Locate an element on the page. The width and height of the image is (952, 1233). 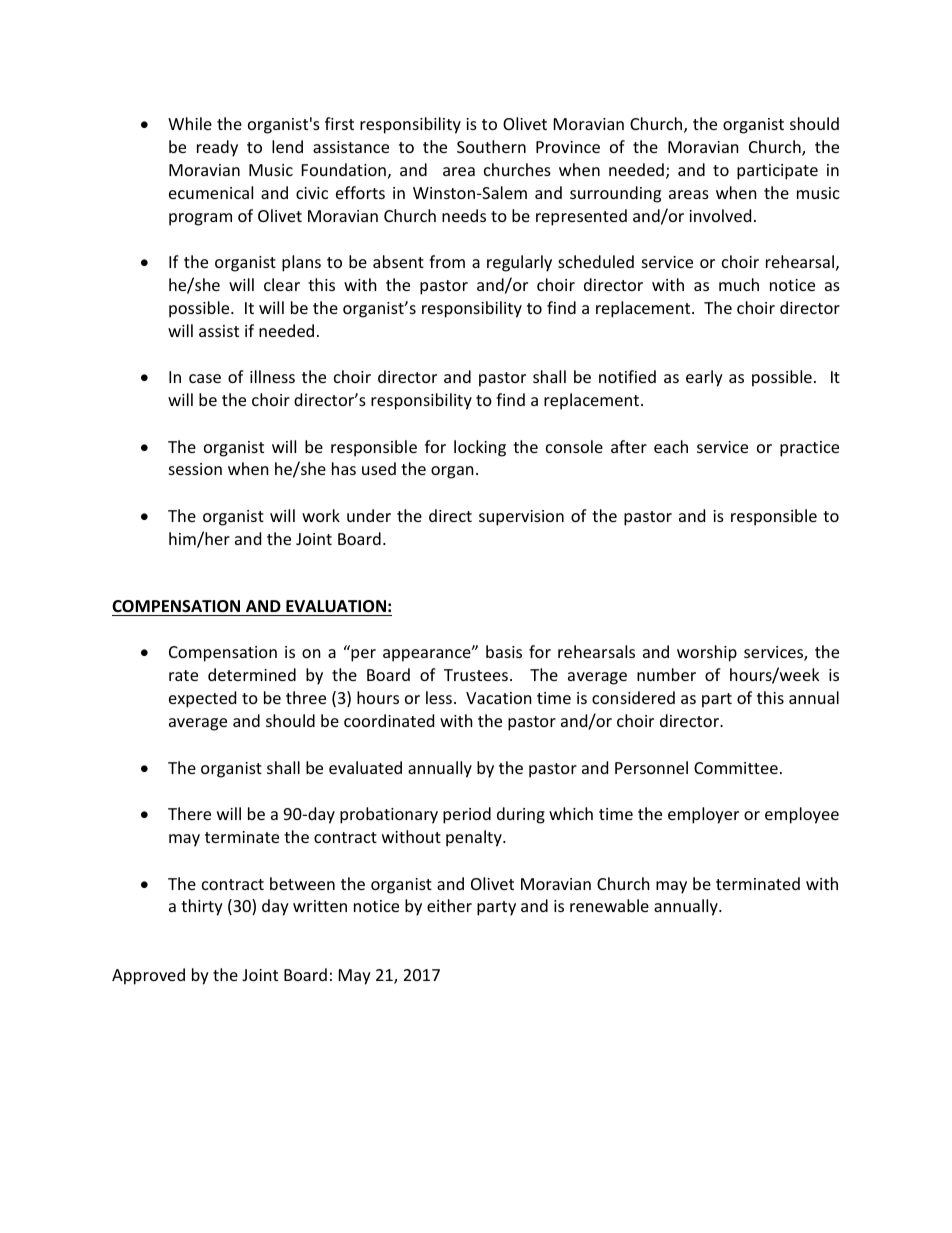
either is located at coordinates (449, 905).
